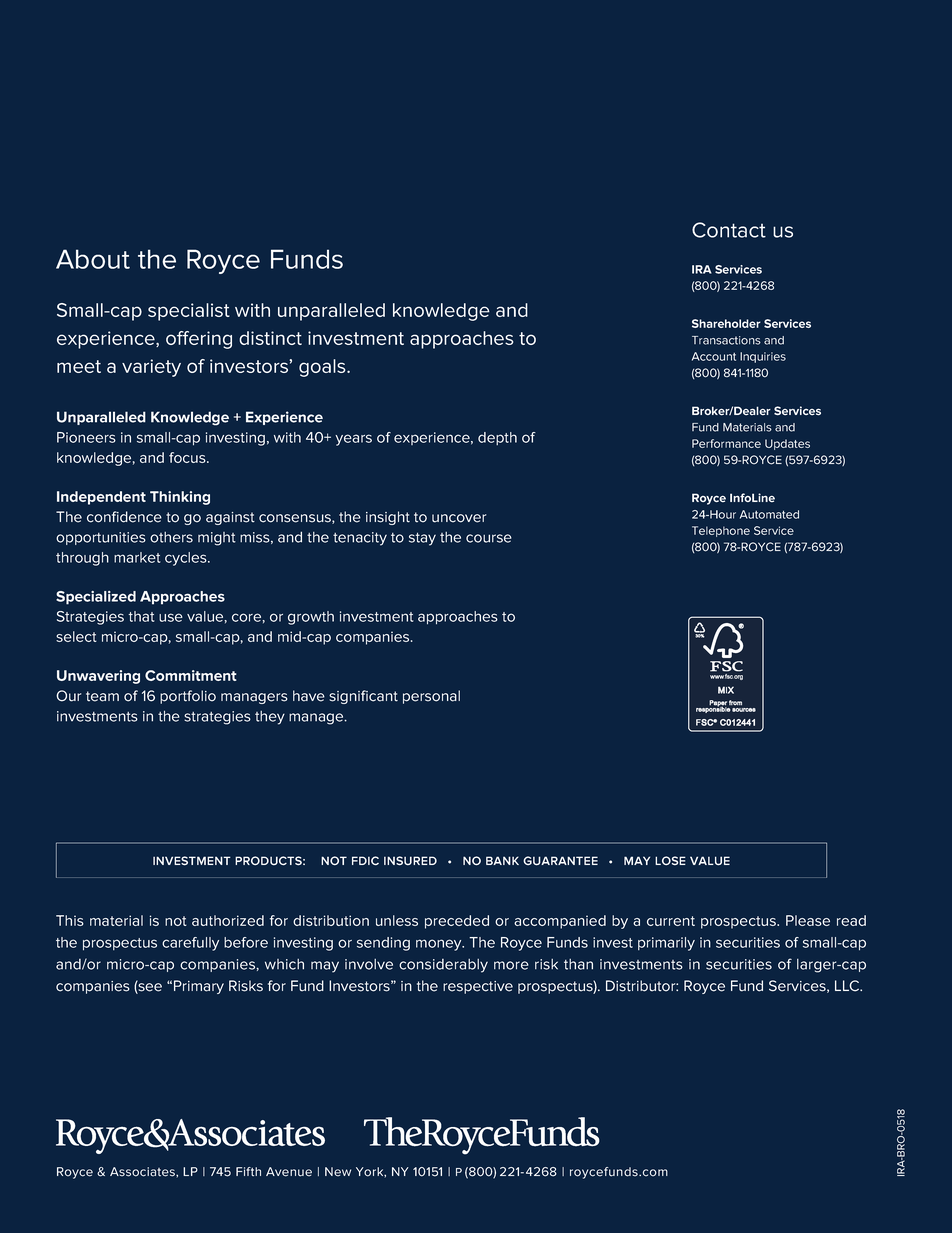 The height and width of the screenshot is (1233, 952). Describe the element at coordinates (431, 697) in the screenshot. I see `personal` at that location.
